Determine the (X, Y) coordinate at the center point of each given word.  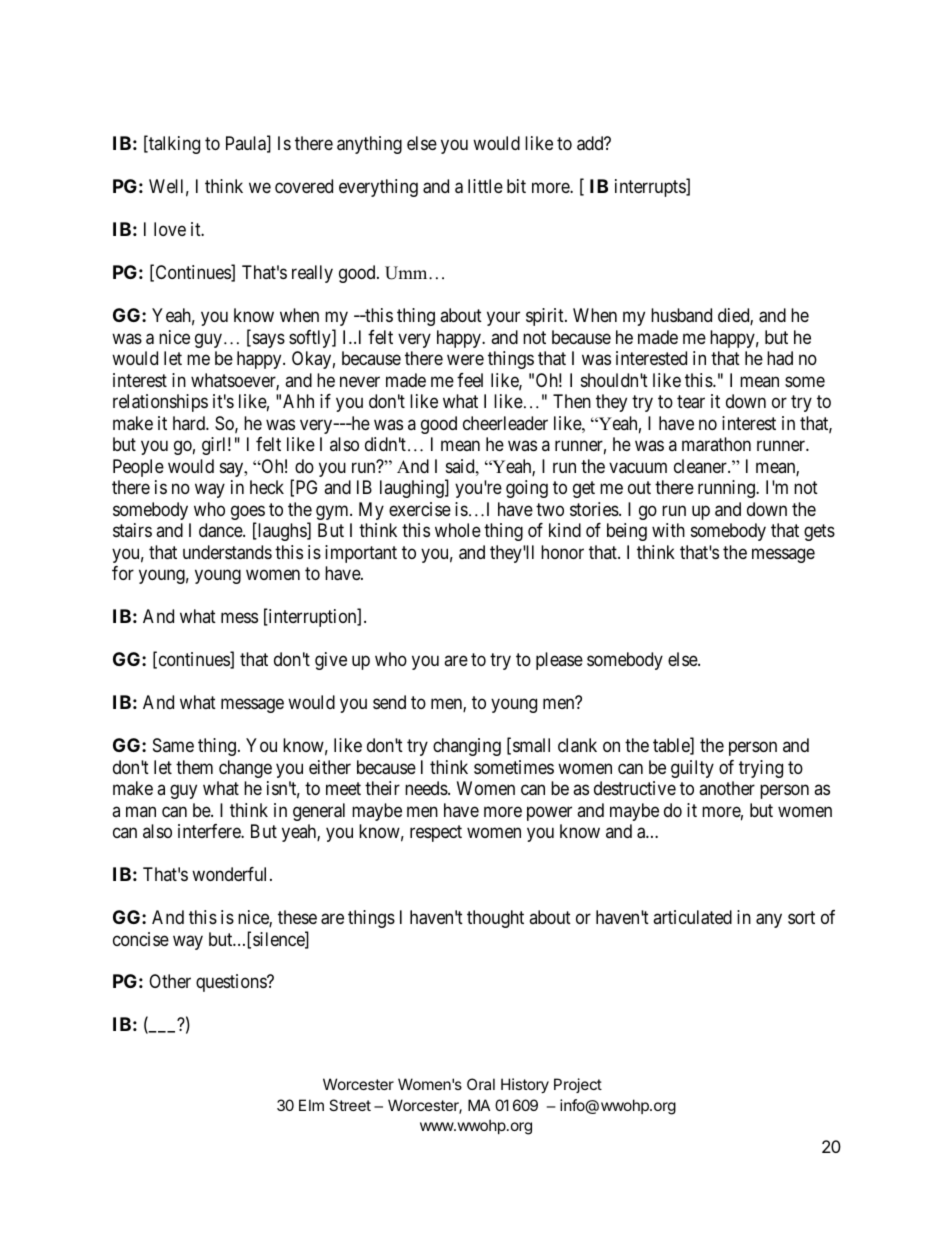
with (668, 530)
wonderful (231, 874)
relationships (160, 403)
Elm (311, 1105)
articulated (692, 917)
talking (173, 145)
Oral (481, 1084)
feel (470, 380)
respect (436, 833)
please (559, 661)
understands (227, 552)
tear (691, 402)
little (485, 186)
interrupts (651, 188)
